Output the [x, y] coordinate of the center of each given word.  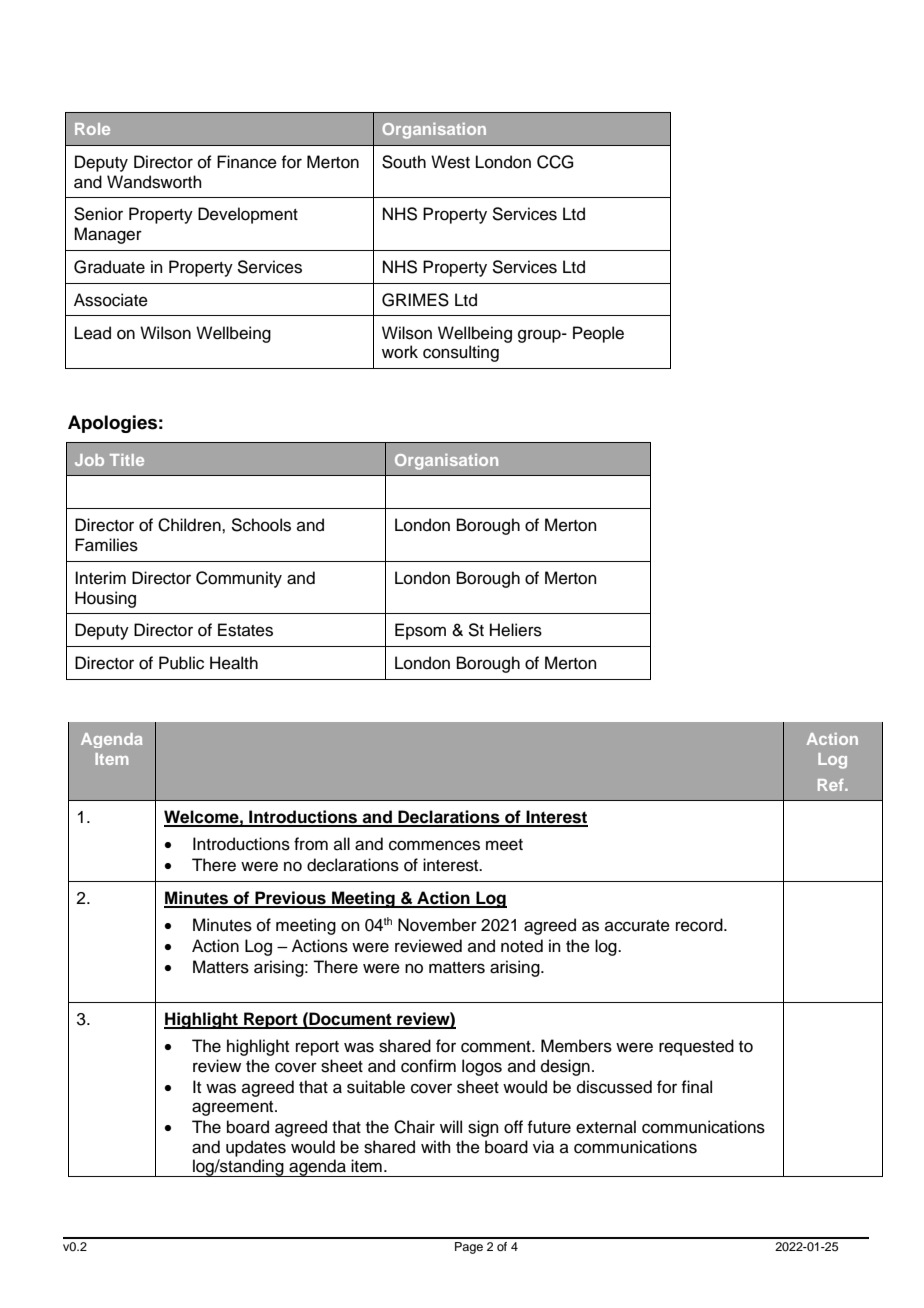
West [450, 162]
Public [181, 663]
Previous [290, 899]
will [451, 1126]
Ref [832, 785]
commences [434, 845]
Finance [247, 162]
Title [127, 460]
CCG [555, 162]
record [700, 925]
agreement [234, 1108]
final [696, 1087]
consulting [461, 353]
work [400, 352]
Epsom [420, 631]
